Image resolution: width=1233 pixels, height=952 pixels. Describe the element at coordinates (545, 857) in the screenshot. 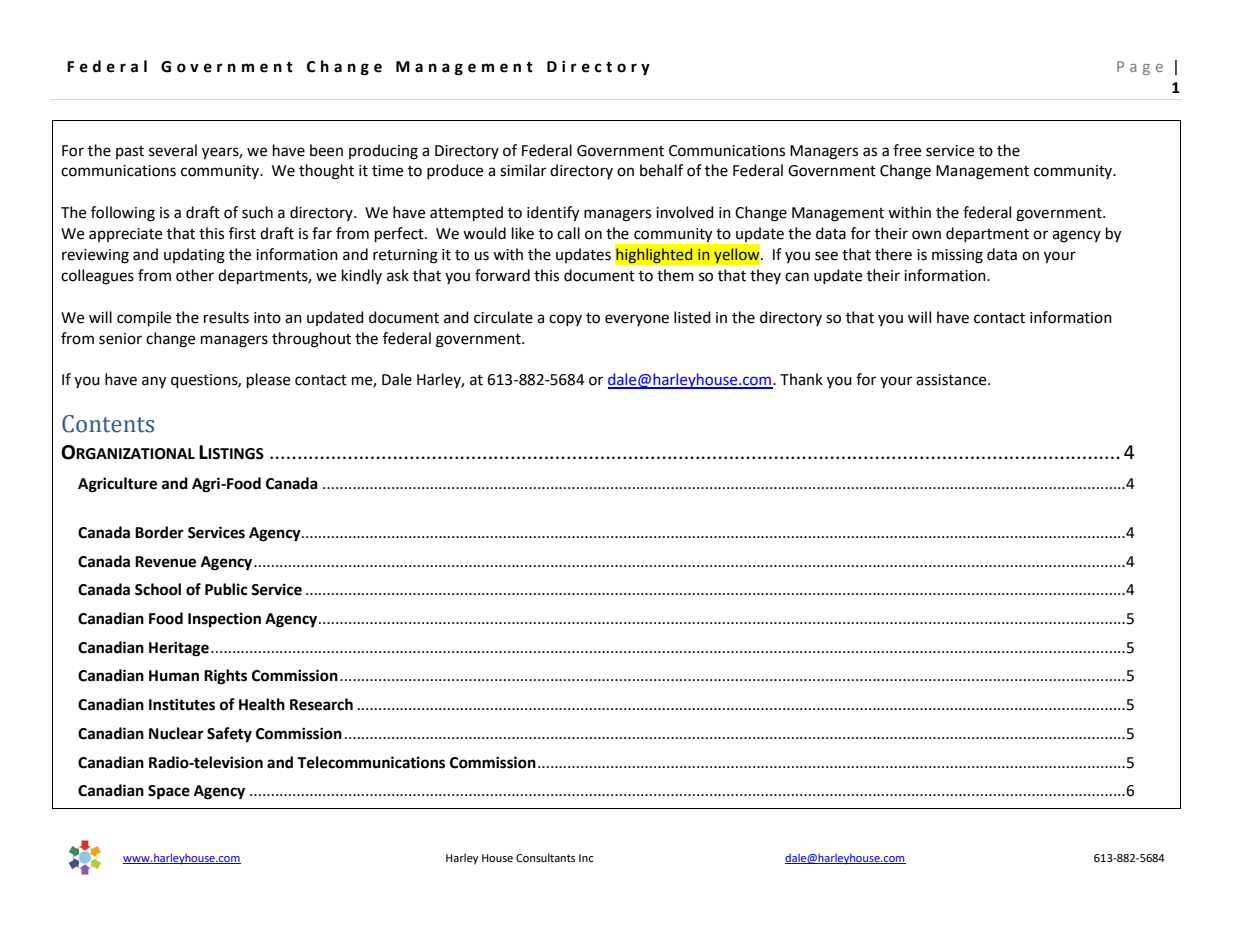

I see `Consultants` at that location.
